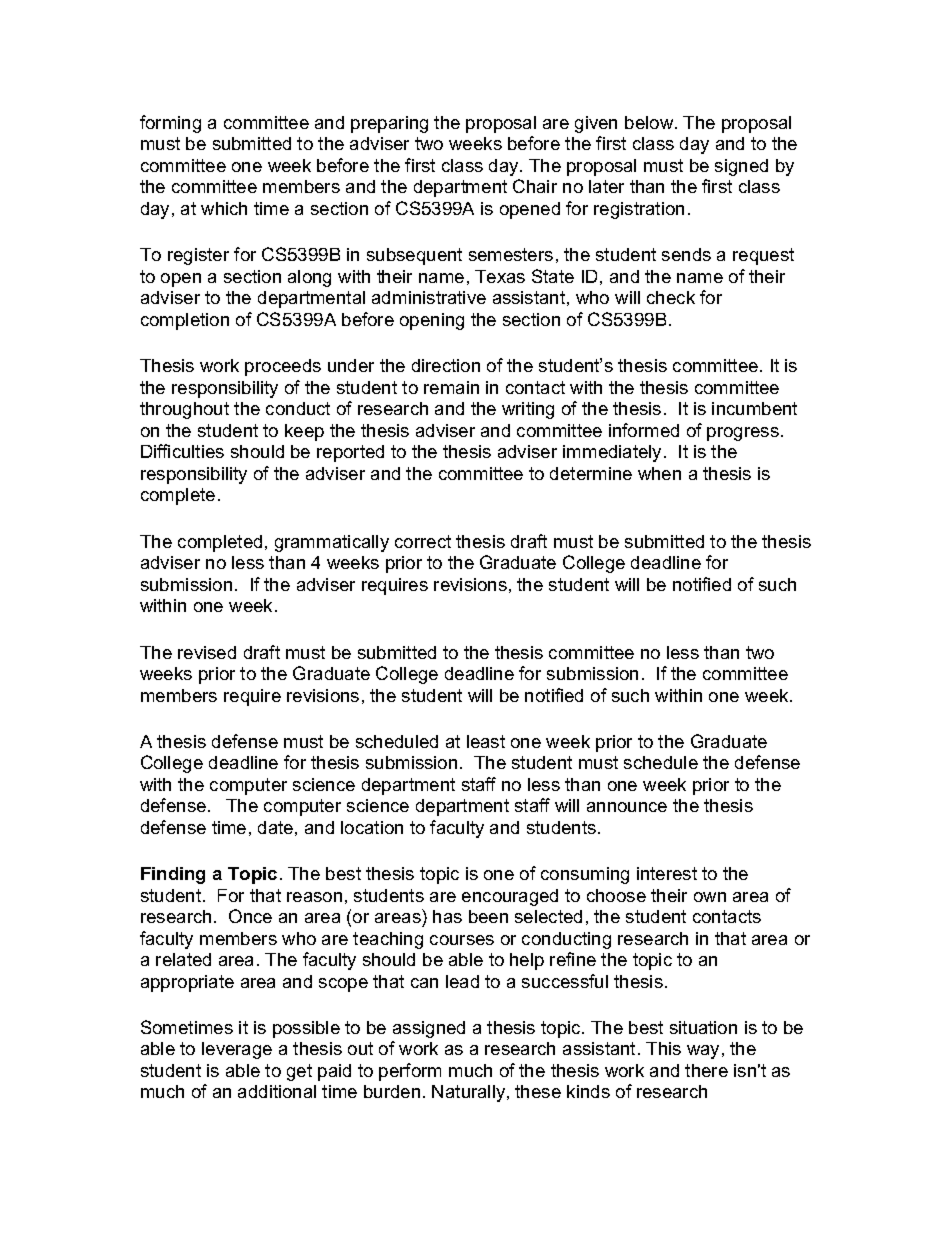 This image has width=952, height=1233. I want to click on announce, so click(627, 807).
